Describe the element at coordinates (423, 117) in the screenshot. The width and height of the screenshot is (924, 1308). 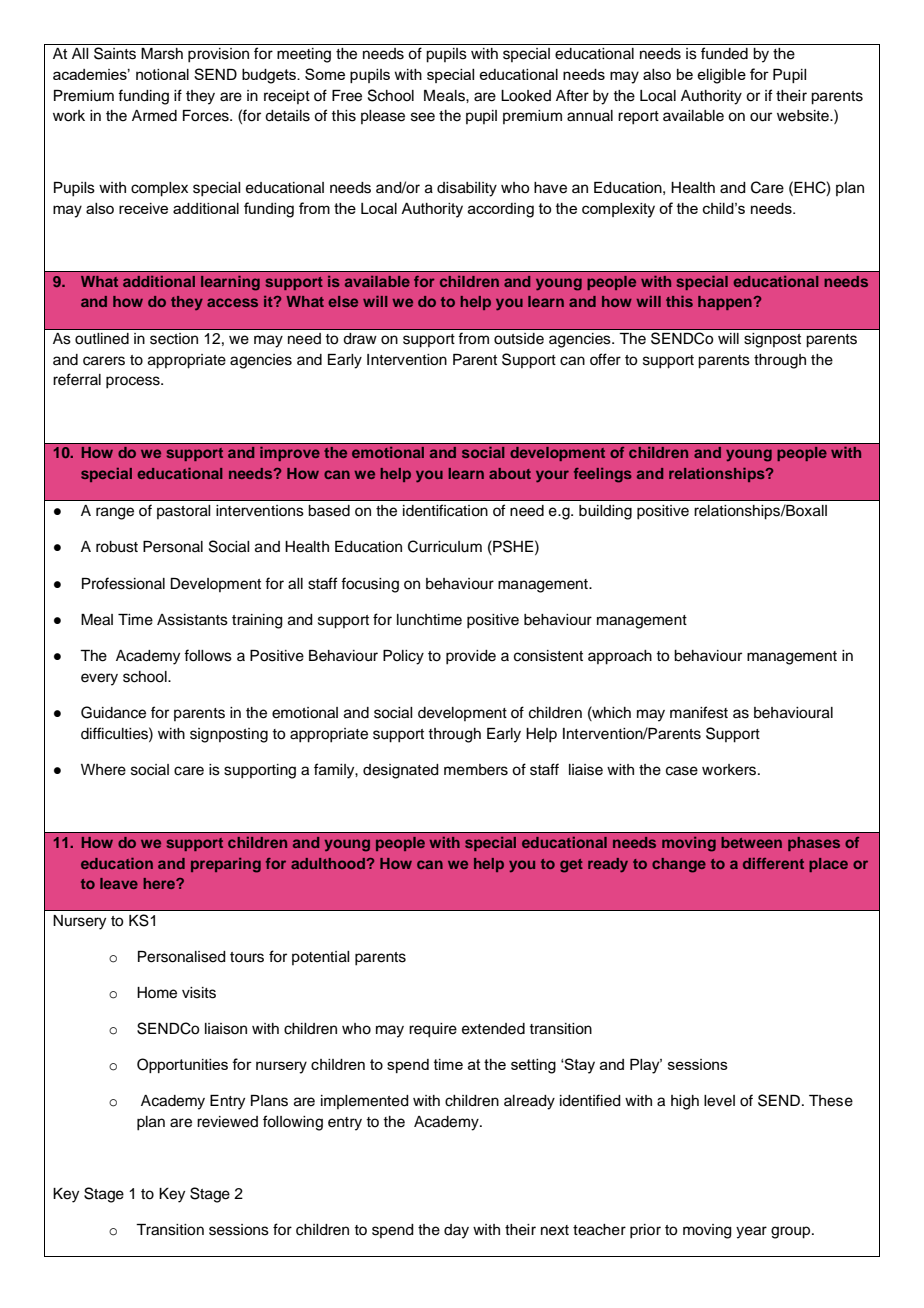
I see `see` at that location.
